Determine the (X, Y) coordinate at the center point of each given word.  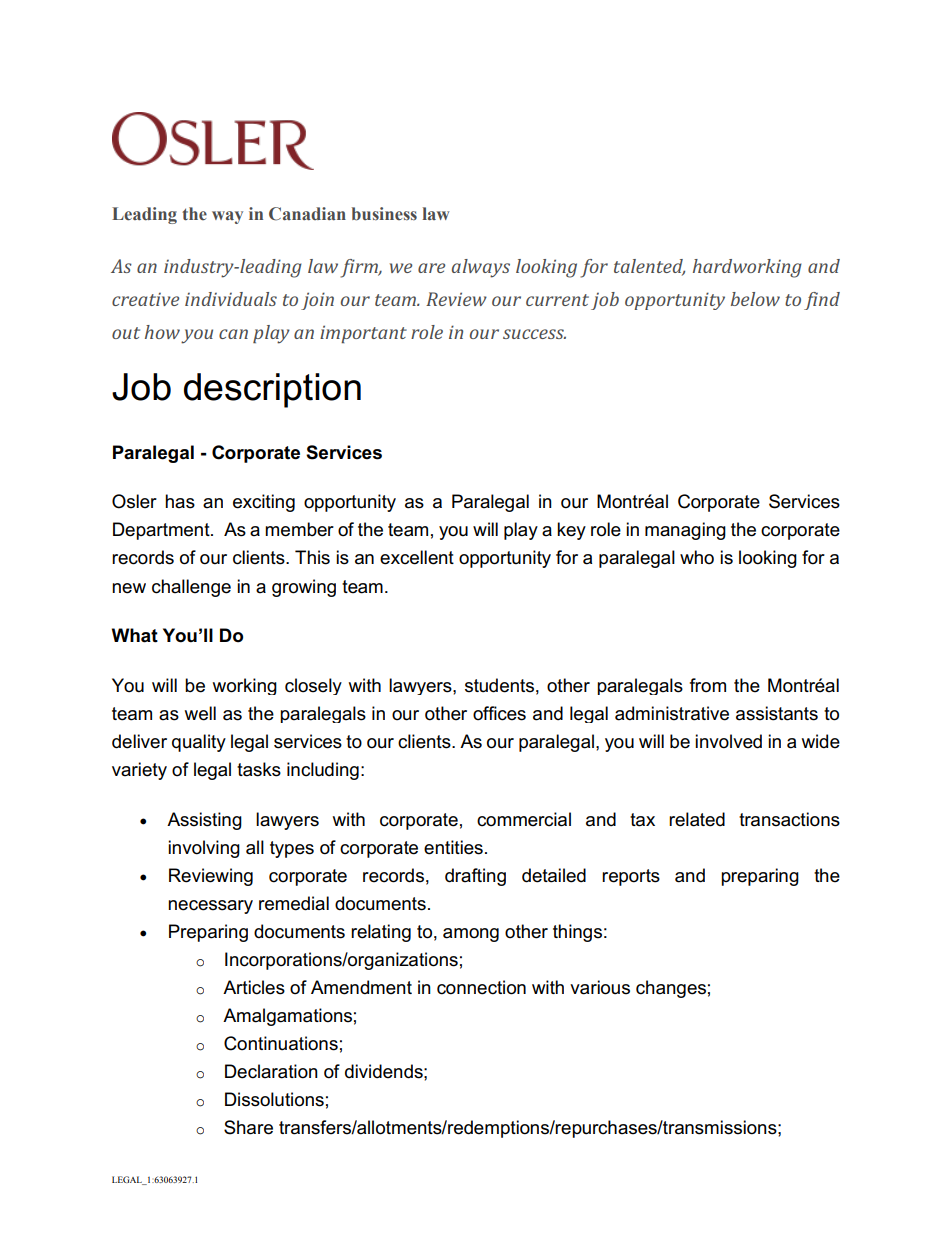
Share (248, 1127)
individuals (231, 299)
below (755, 299)
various (600, 987)
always (481, 268)
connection (481, 987)
